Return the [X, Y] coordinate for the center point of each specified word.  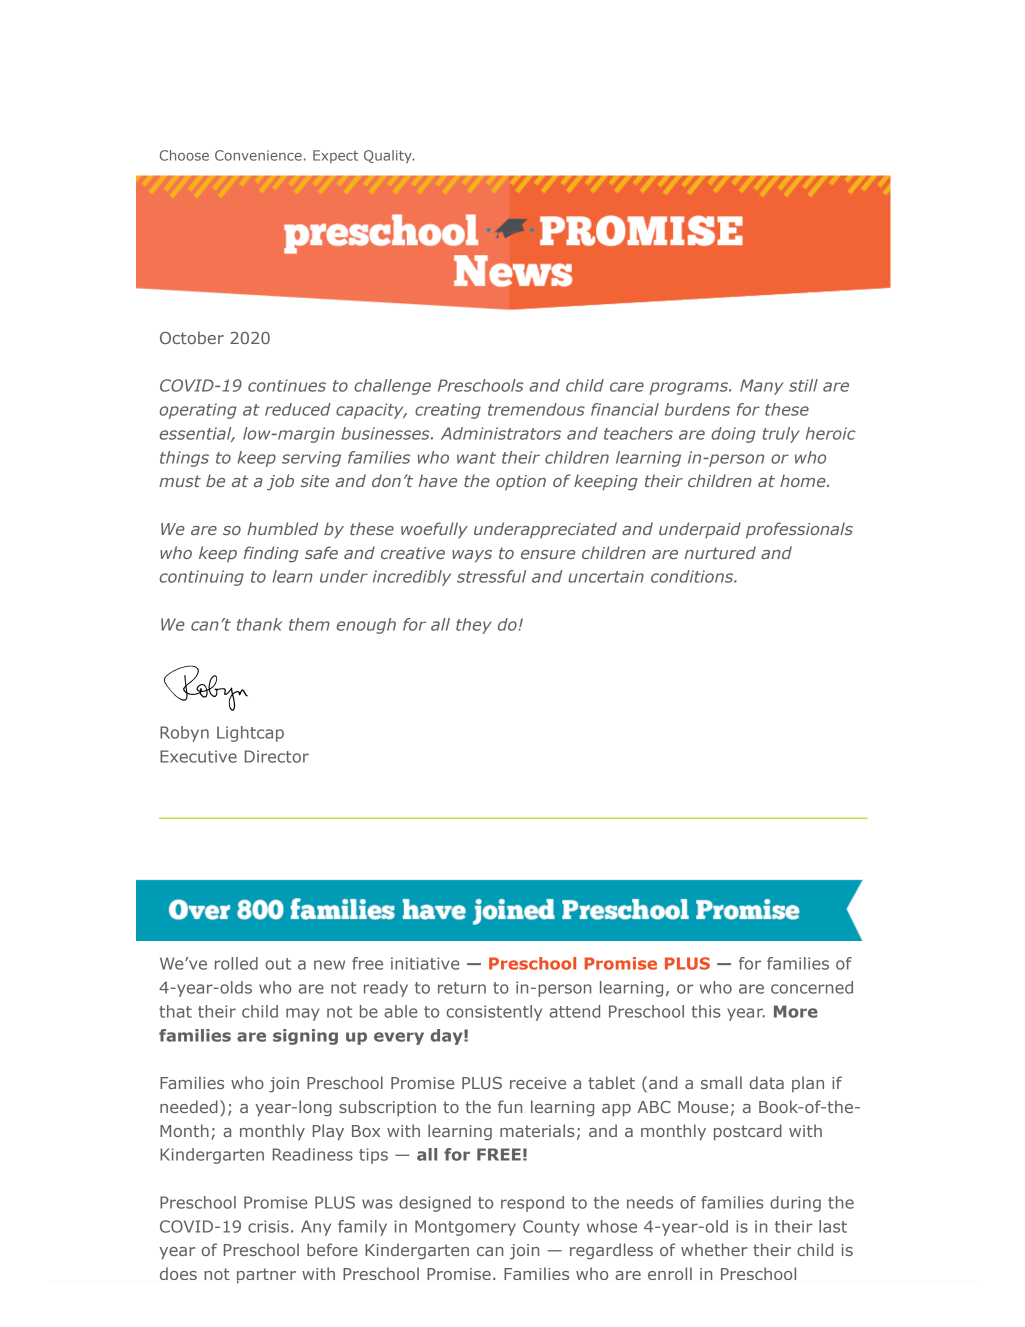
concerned [812, 987]
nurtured [720, 552]
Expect [335, 156]
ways [472, 556]
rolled [236, 963]
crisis [268, 1226]
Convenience [258, 155]
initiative [425, 963]
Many [761, 387]
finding [271, 554]
